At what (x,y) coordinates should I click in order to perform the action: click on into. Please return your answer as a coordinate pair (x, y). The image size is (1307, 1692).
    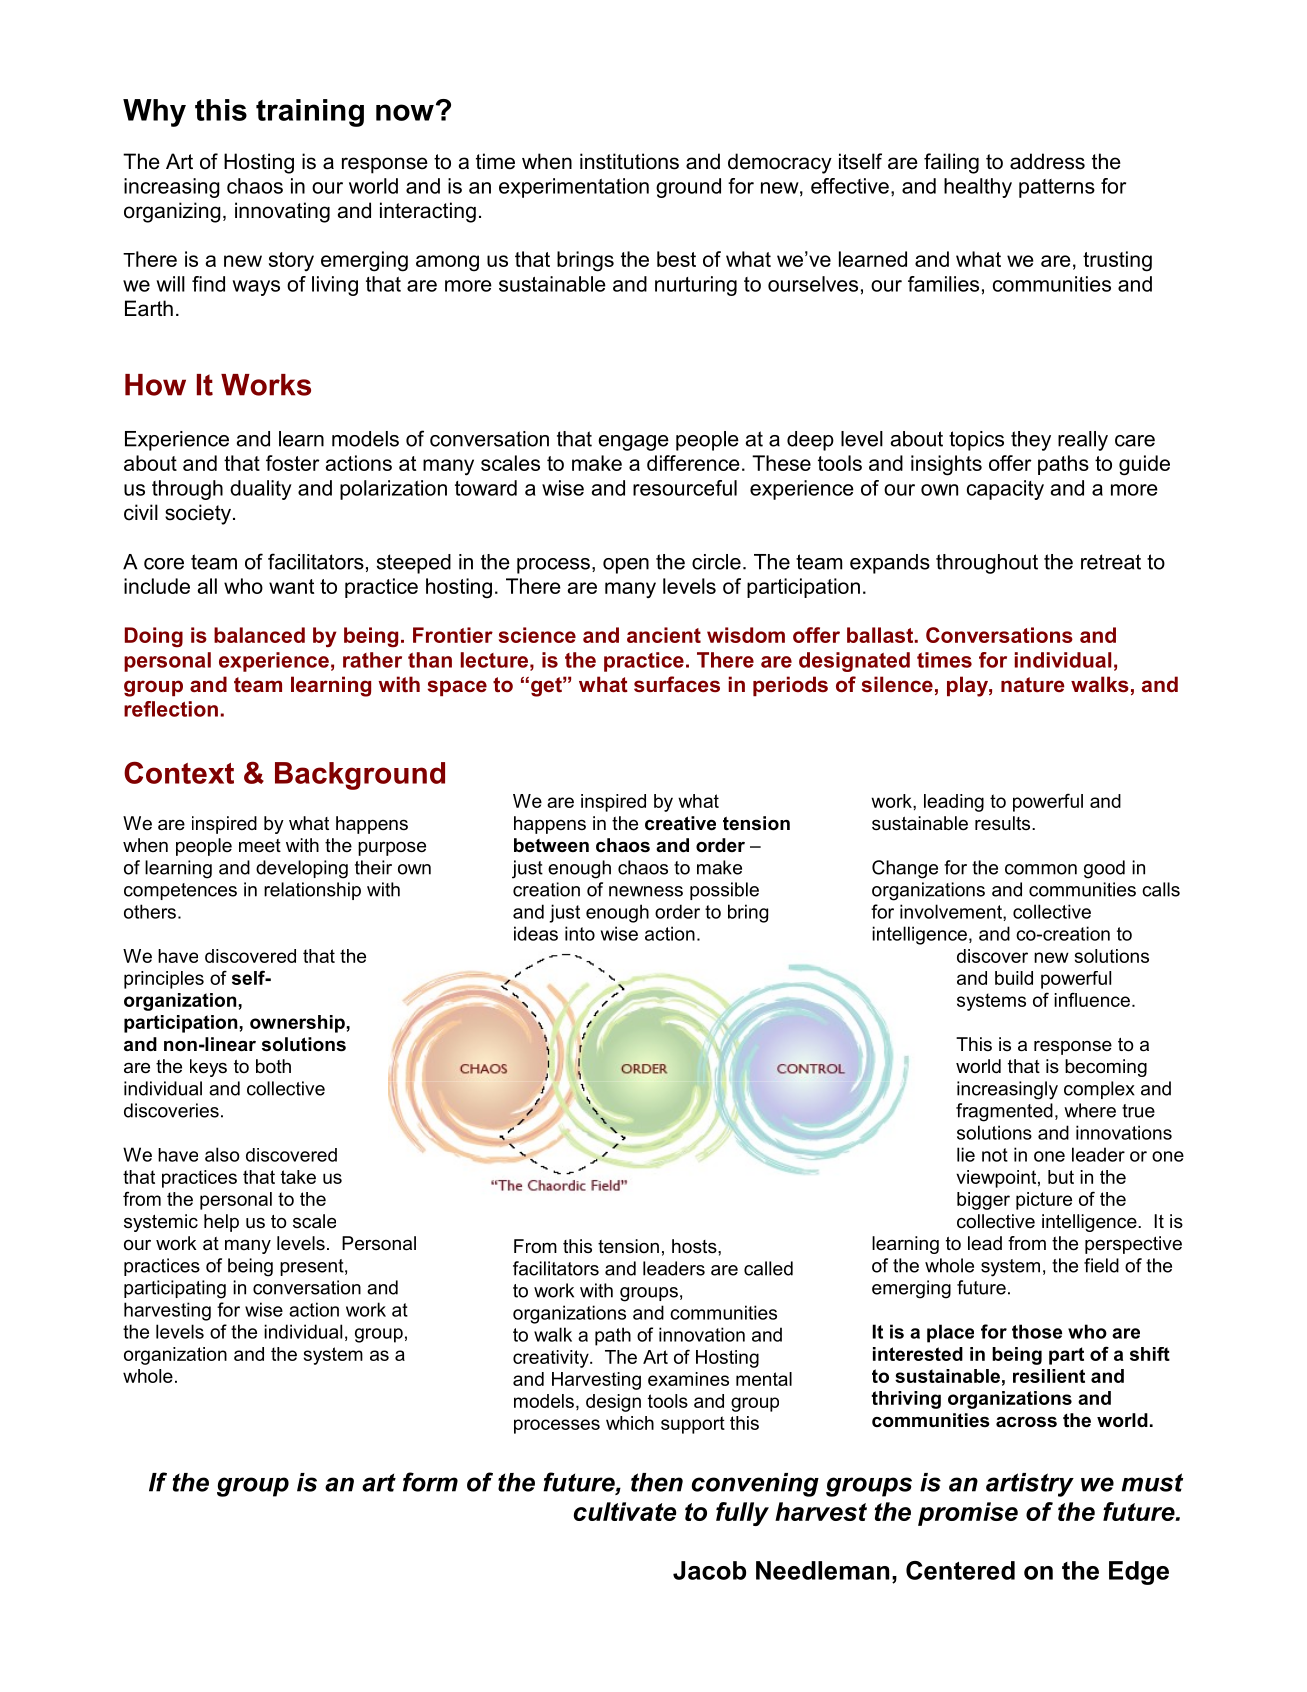
    Looking at the image, I should click on (580, 933).
